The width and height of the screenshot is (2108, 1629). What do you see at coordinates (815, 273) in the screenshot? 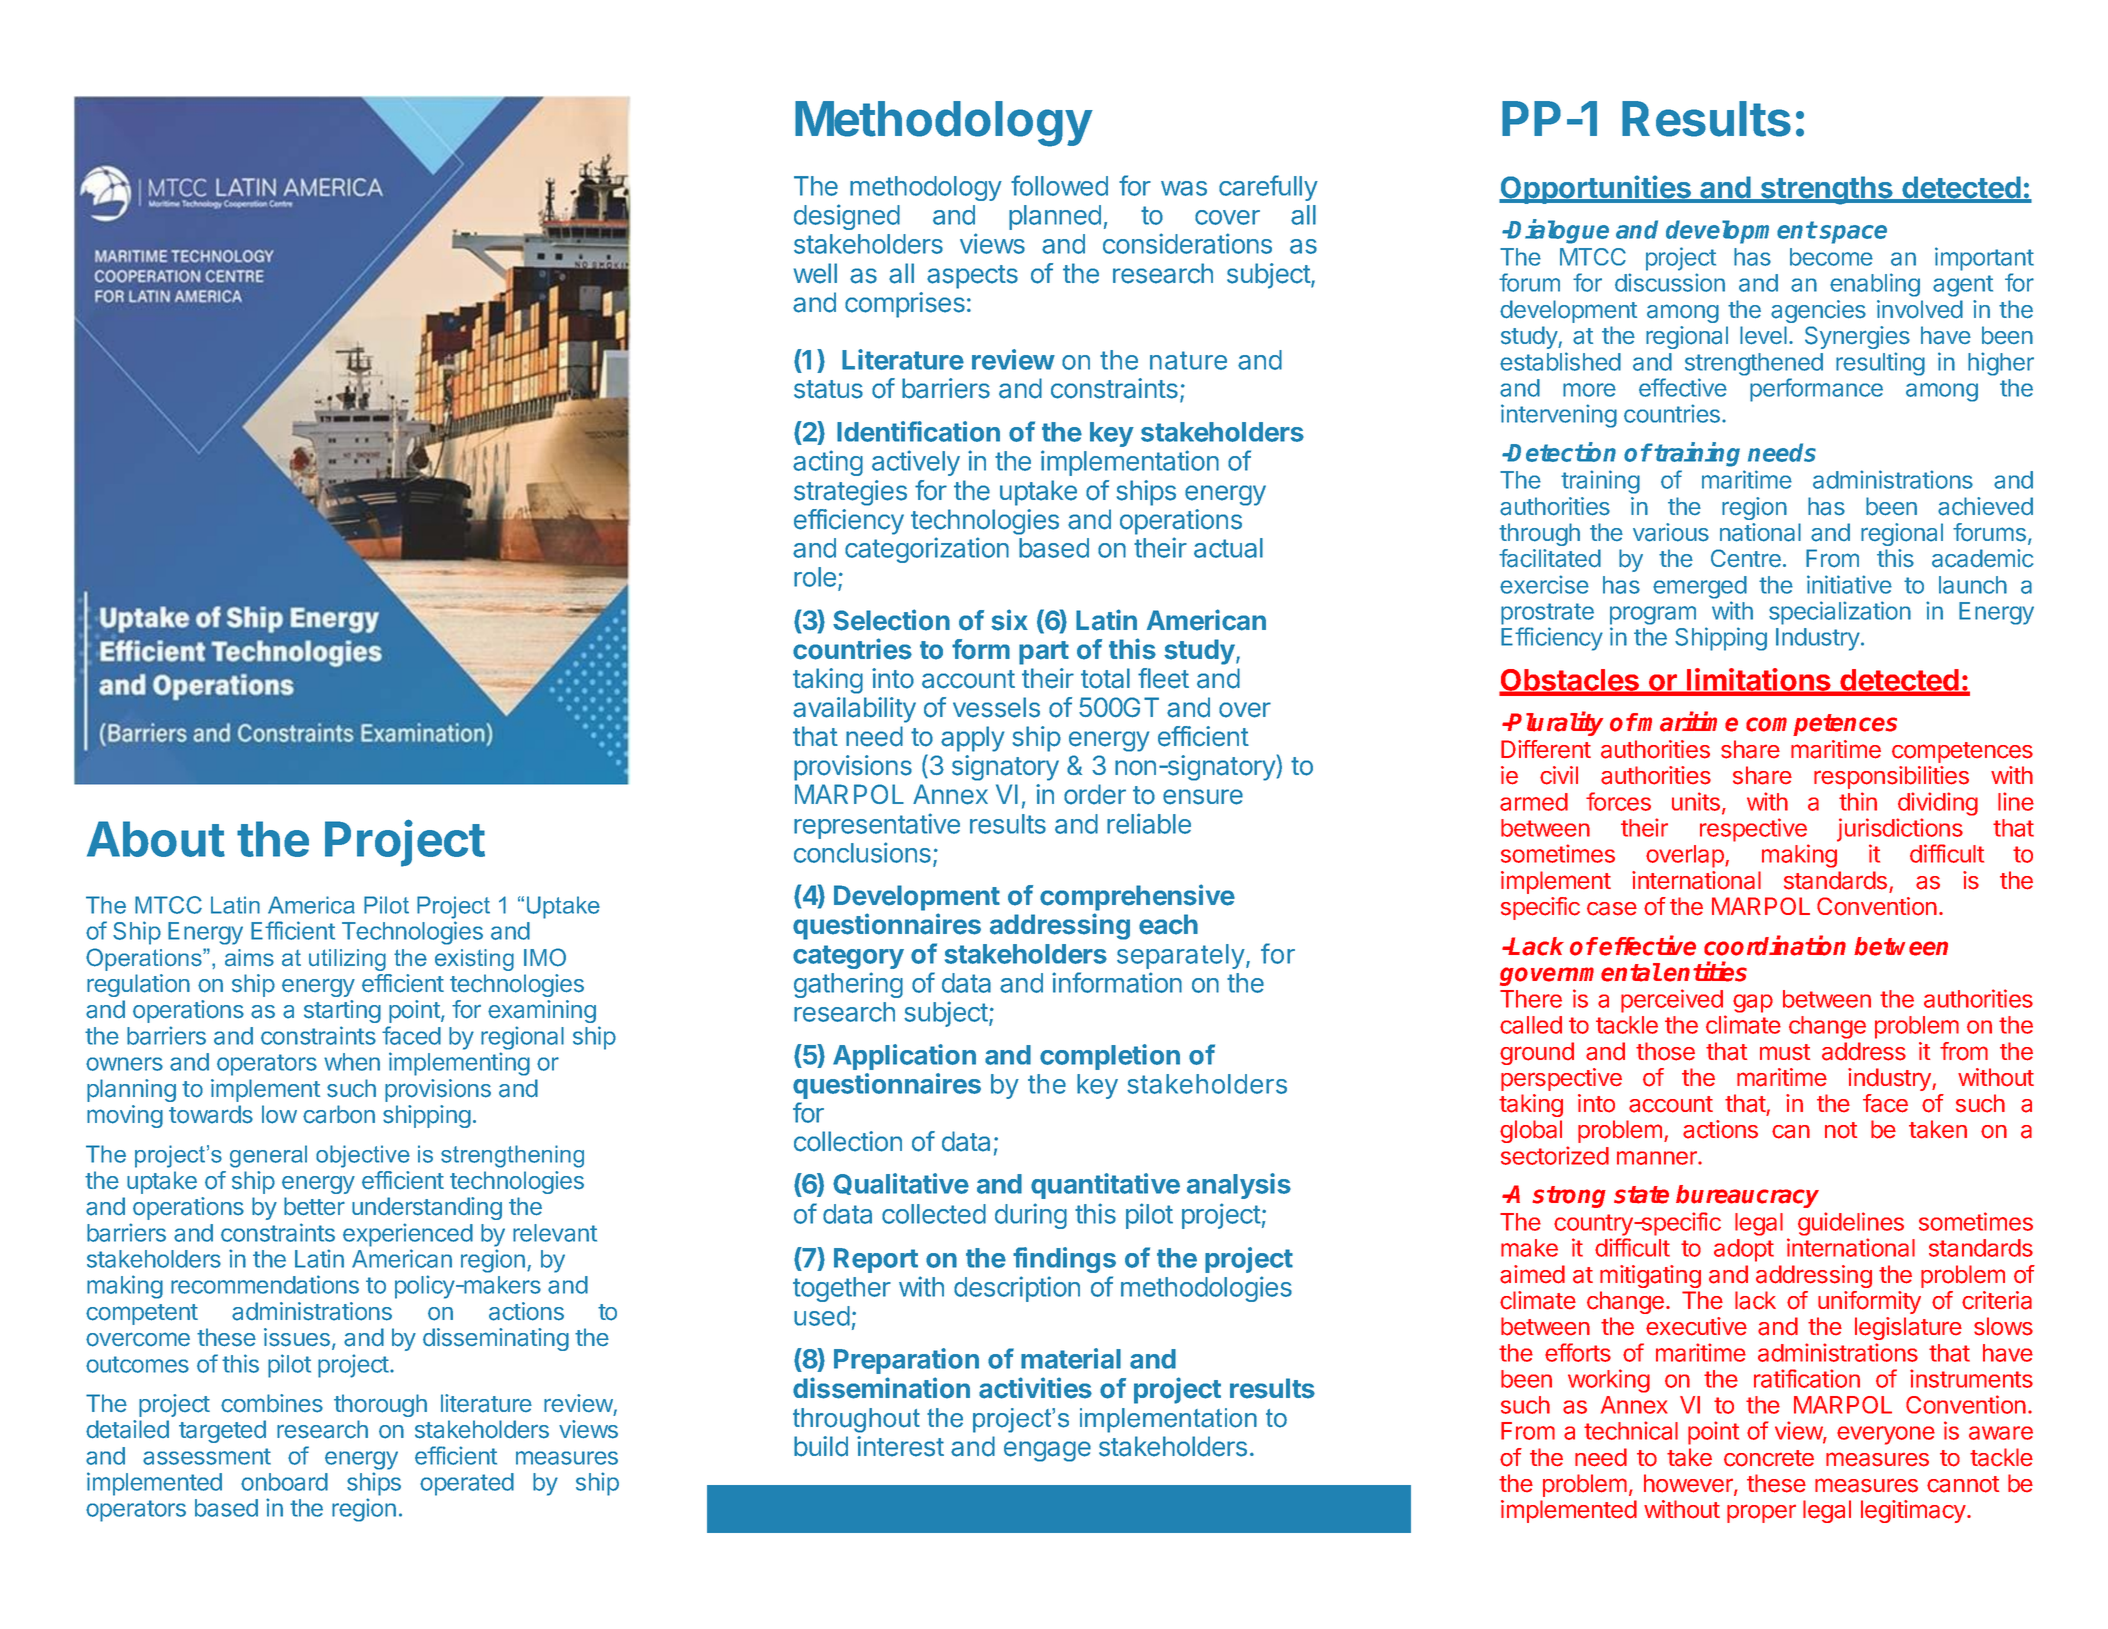
I see `well` at bounding box center [815, 273].
